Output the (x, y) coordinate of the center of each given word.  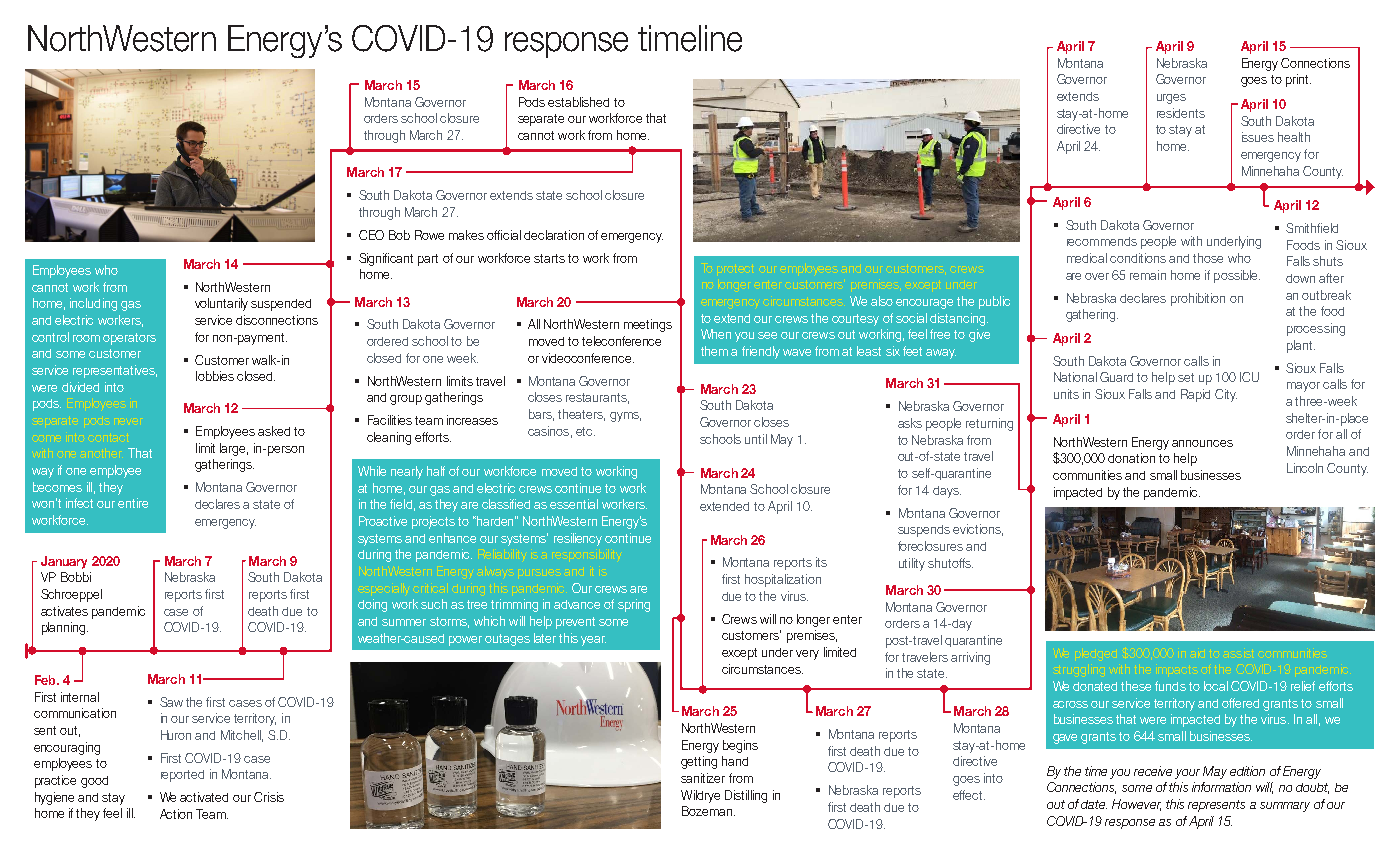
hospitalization (783, 580)
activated (204, 797)
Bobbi (76, 577)
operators (129, 339)
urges (1171, 99)
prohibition (1198, 299)
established (578, 102)
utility (912, 564)
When (716, 334)
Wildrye (700, 796)
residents (1181, 113)
